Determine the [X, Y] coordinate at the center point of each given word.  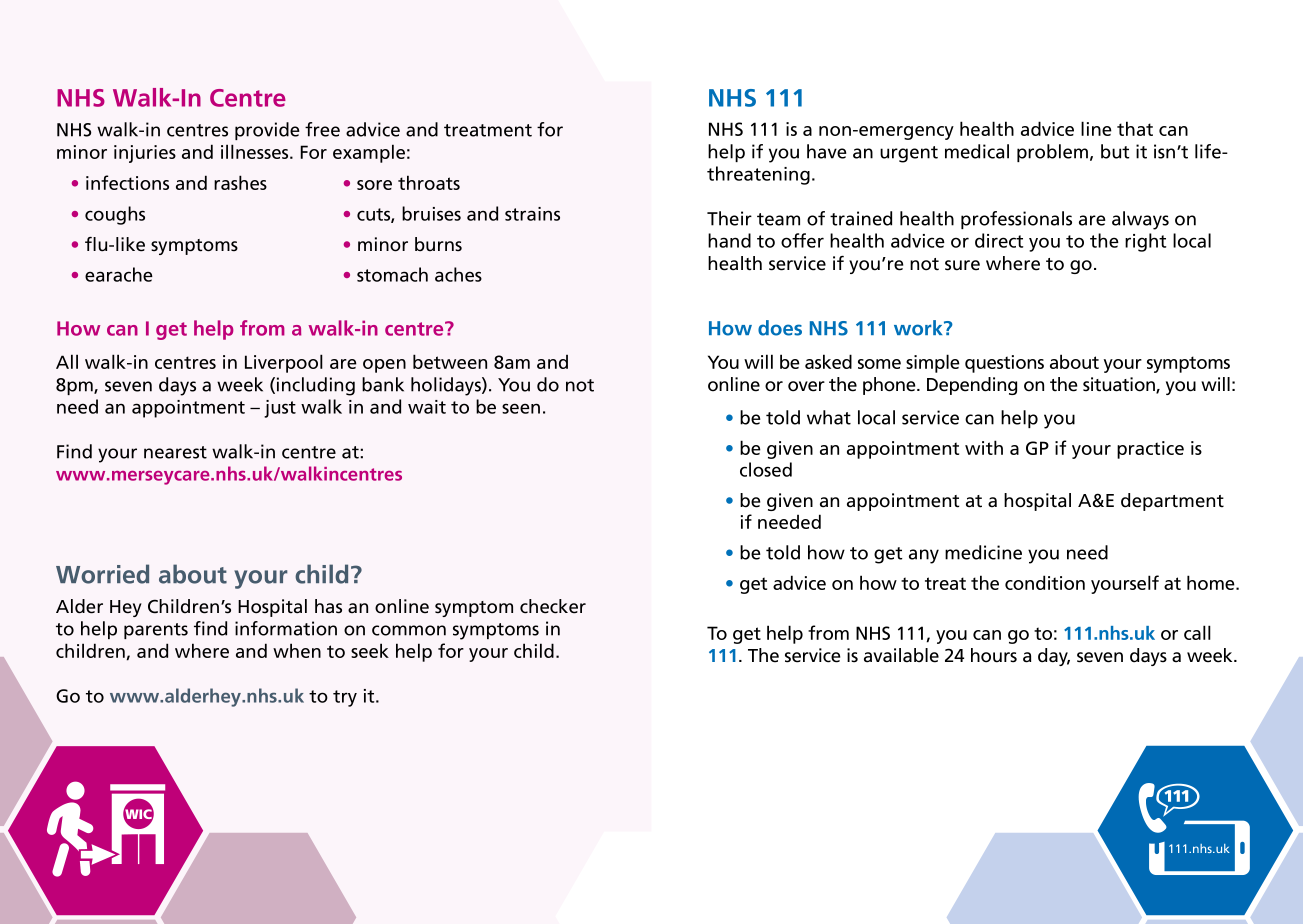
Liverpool [284, 363]
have [827, 151]
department [1172, 502]
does [780, 328]
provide [267, 131]
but [1115, 151]
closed [766, 469]
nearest [175, 452]
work [919, 328]
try [345, 698]
